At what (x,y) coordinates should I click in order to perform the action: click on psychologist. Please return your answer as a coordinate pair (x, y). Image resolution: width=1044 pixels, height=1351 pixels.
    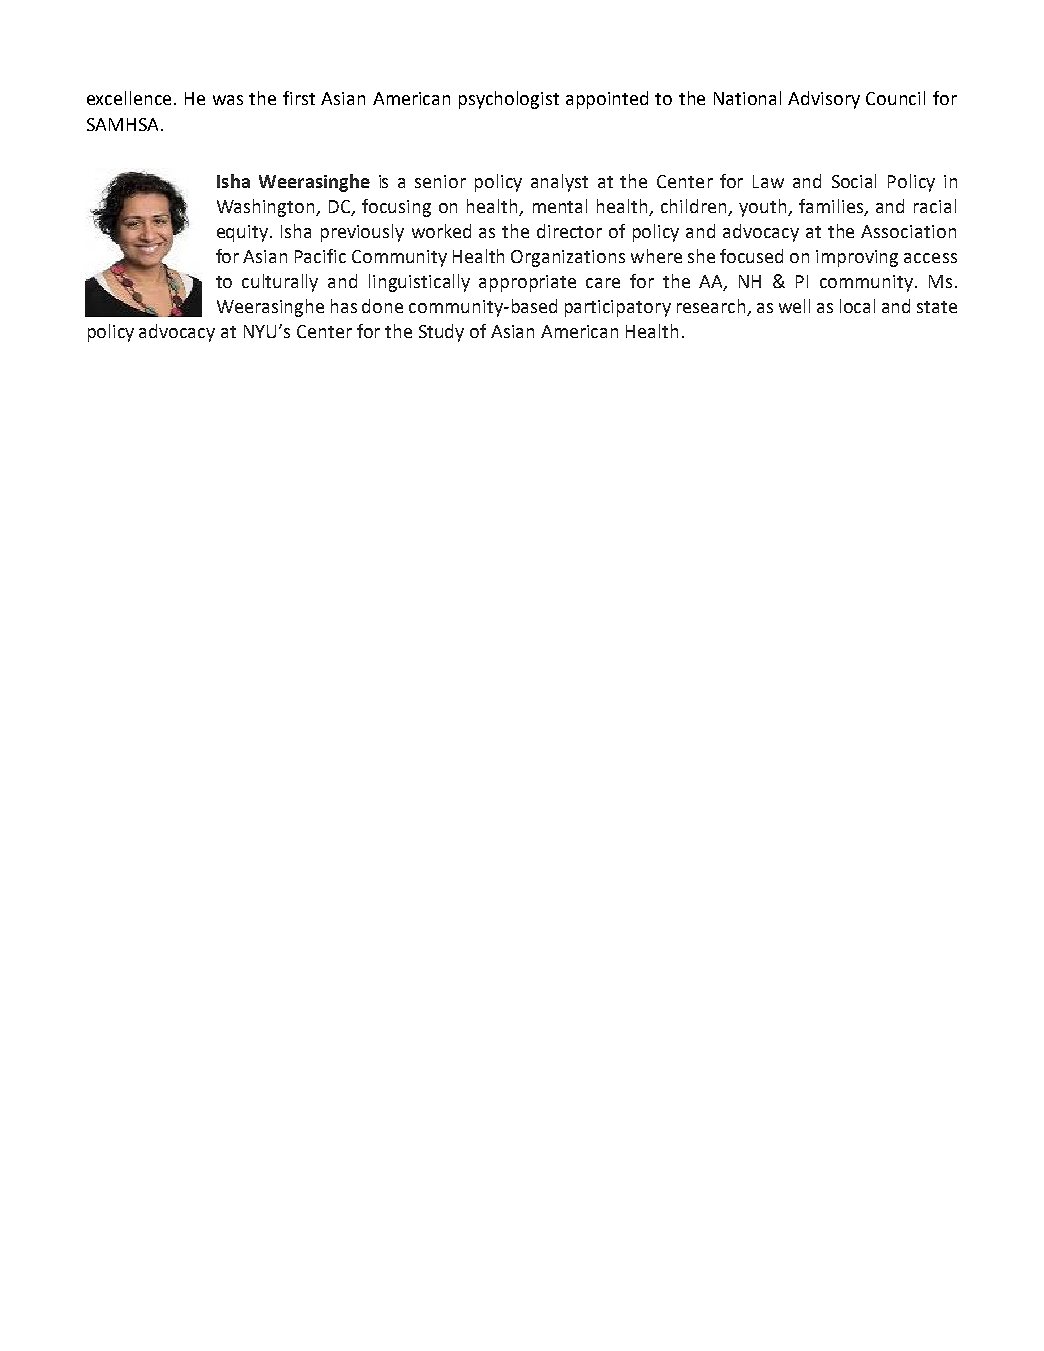
    Looking at the image, I should click on (509, 100).
